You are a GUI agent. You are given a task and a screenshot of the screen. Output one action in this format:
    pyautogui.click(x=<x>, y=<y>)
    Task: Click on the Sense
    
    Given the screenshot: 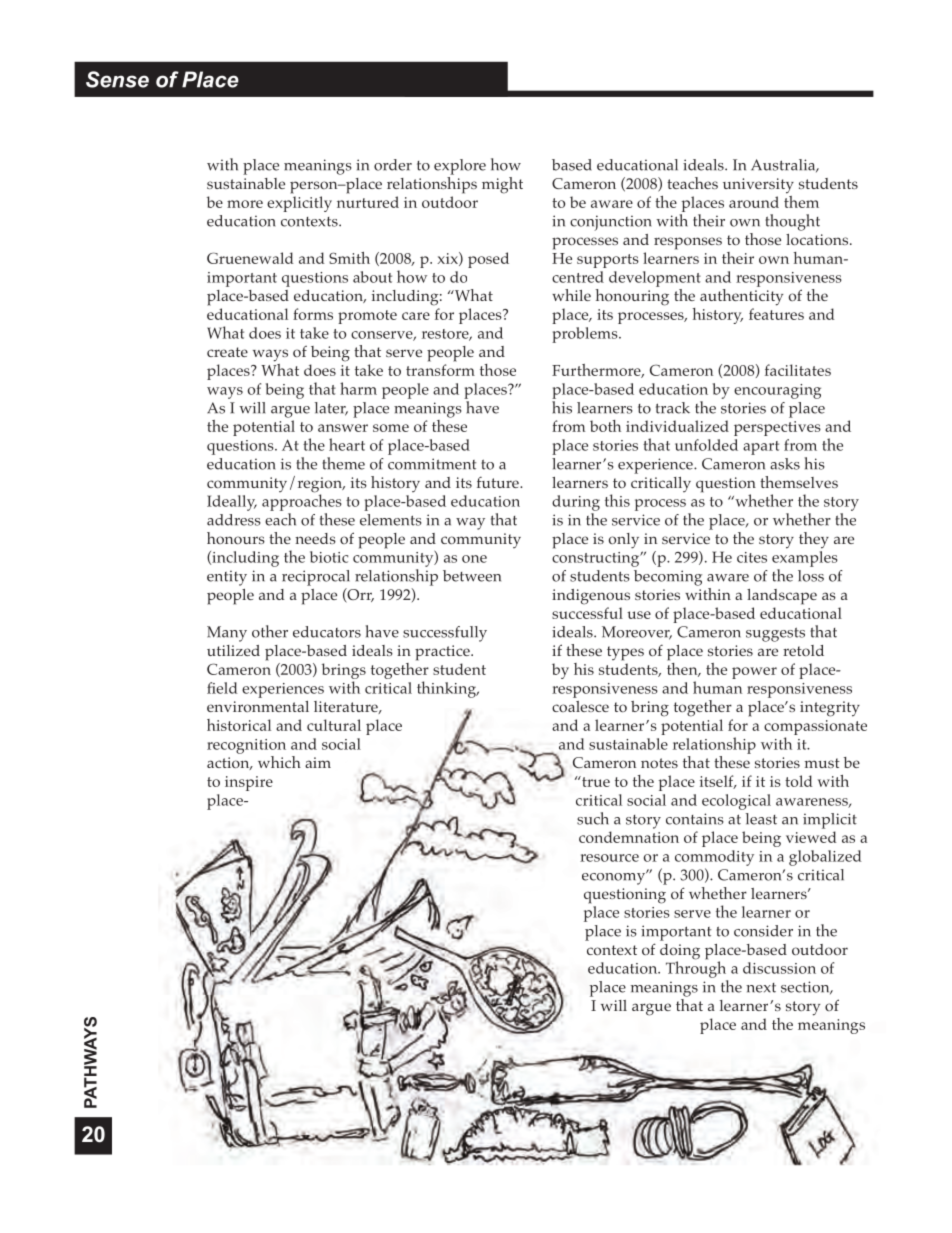 What is the action you would take?
    pyautogui.click(x=117, y=79)
